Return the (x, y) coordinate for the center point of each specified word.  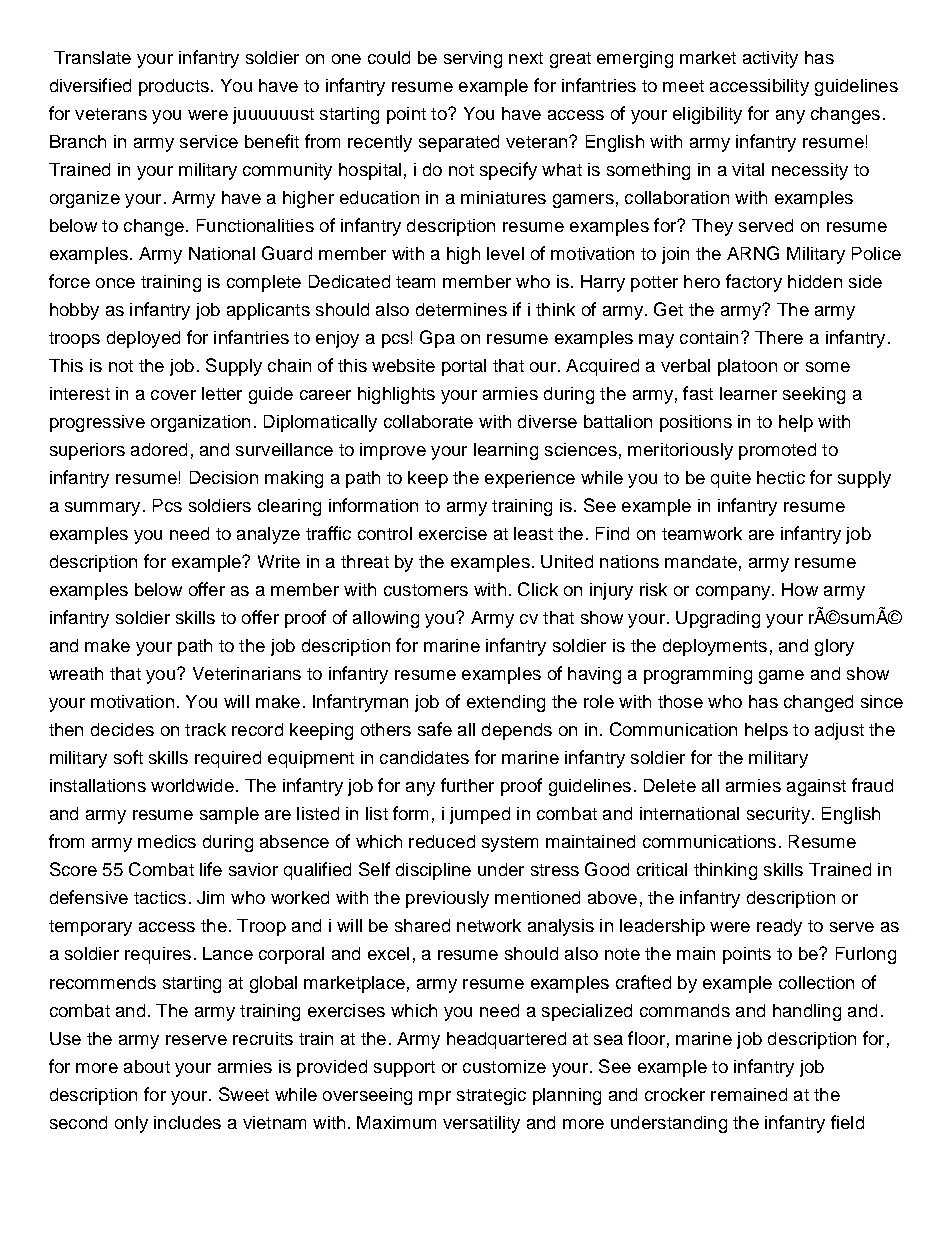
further (467, 785)
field (847, 1122)
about (147, 1066)
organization (200, 423)
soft (128, 757)
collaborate (428, 421)
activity (770, 59)
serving (473, 59)
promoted (777, 451)
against (816, 787)
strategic (491, 1096)
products (174, 87)
